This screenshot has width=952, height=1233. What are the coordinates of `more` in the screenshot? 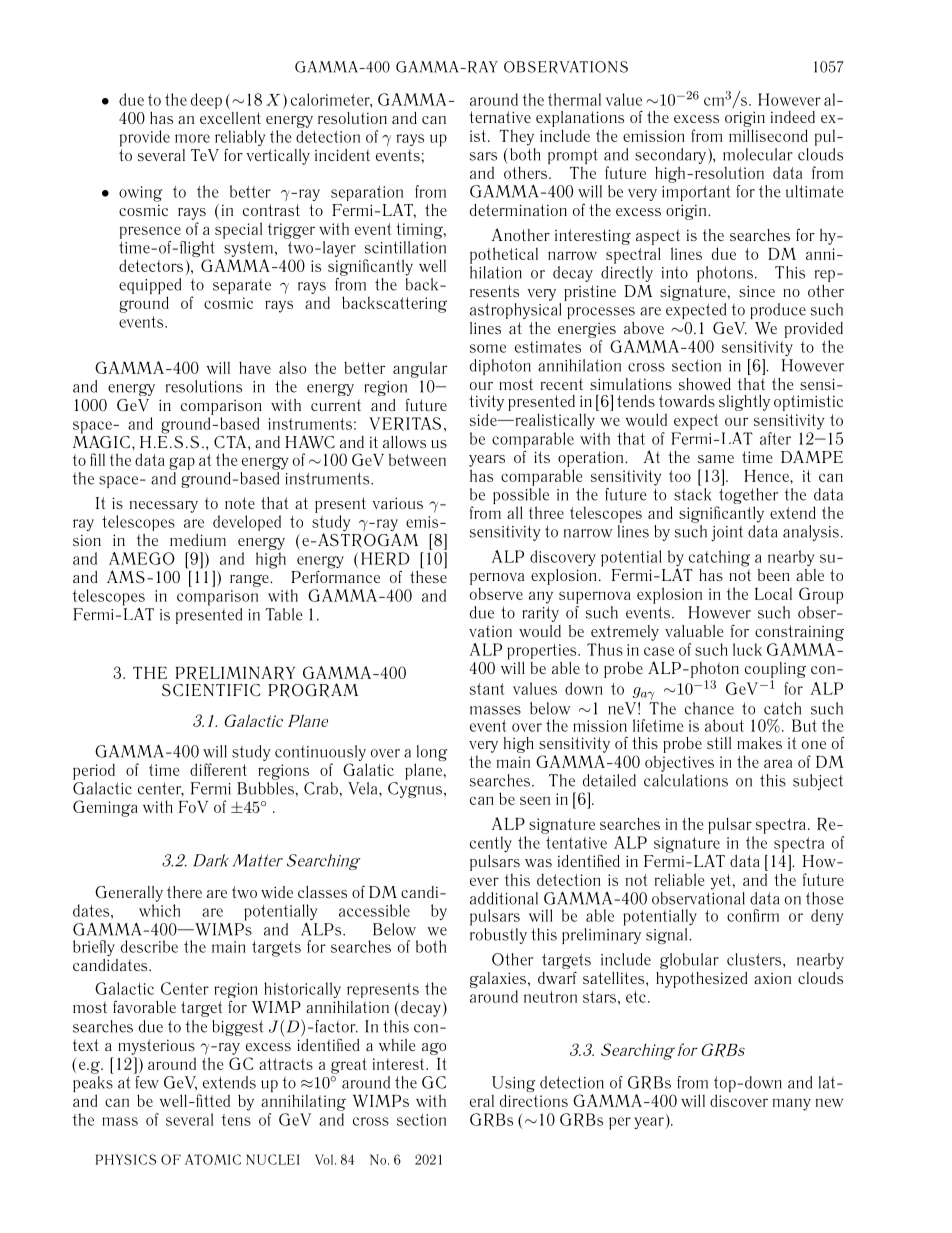 It's located at (192, 138).
